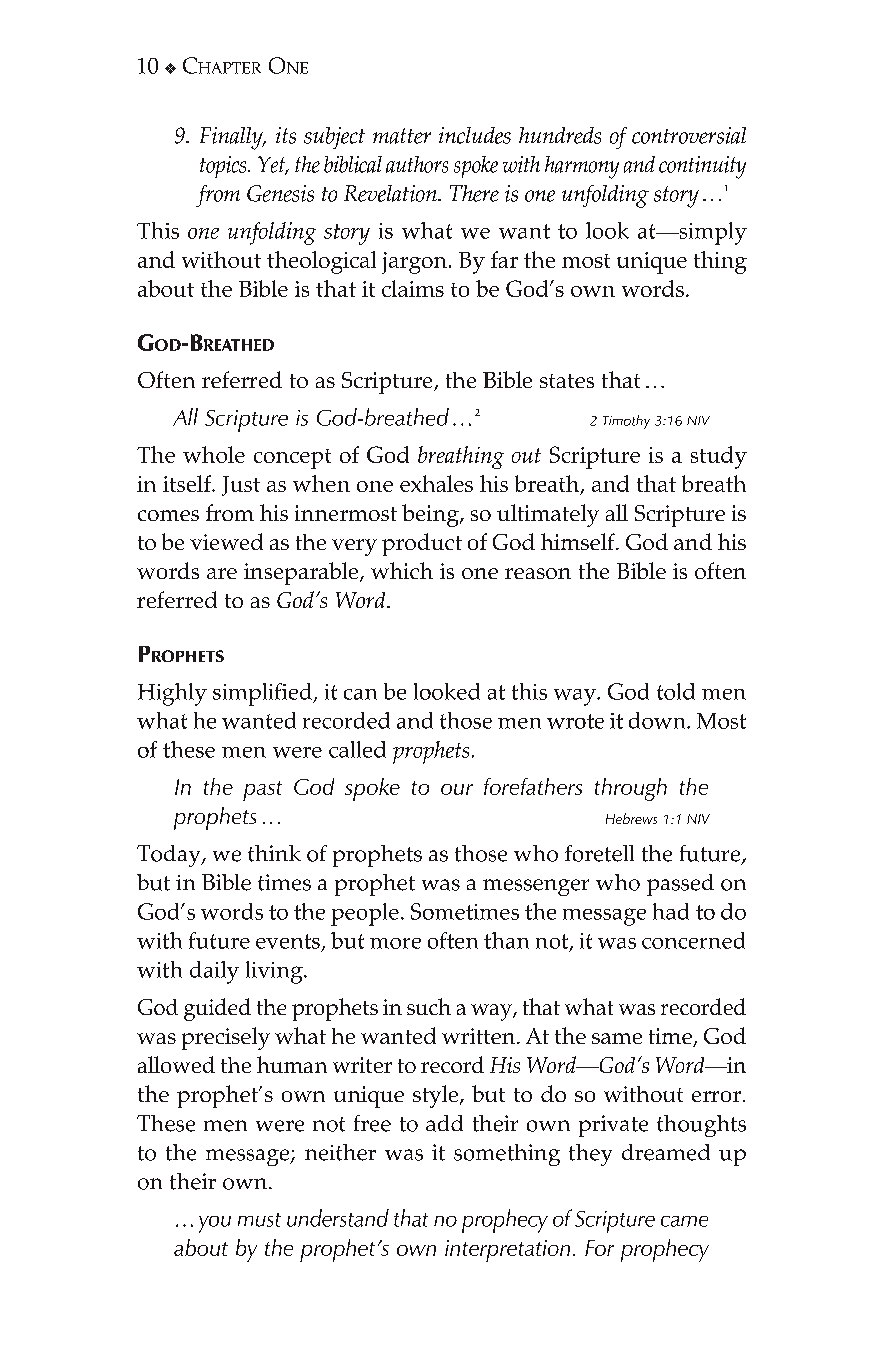 This screenshot has width=896, height=1345. What do you see at coordinates (436, 483) in the screenshot?
I see `exhales` at bounding box center [436, 483].
